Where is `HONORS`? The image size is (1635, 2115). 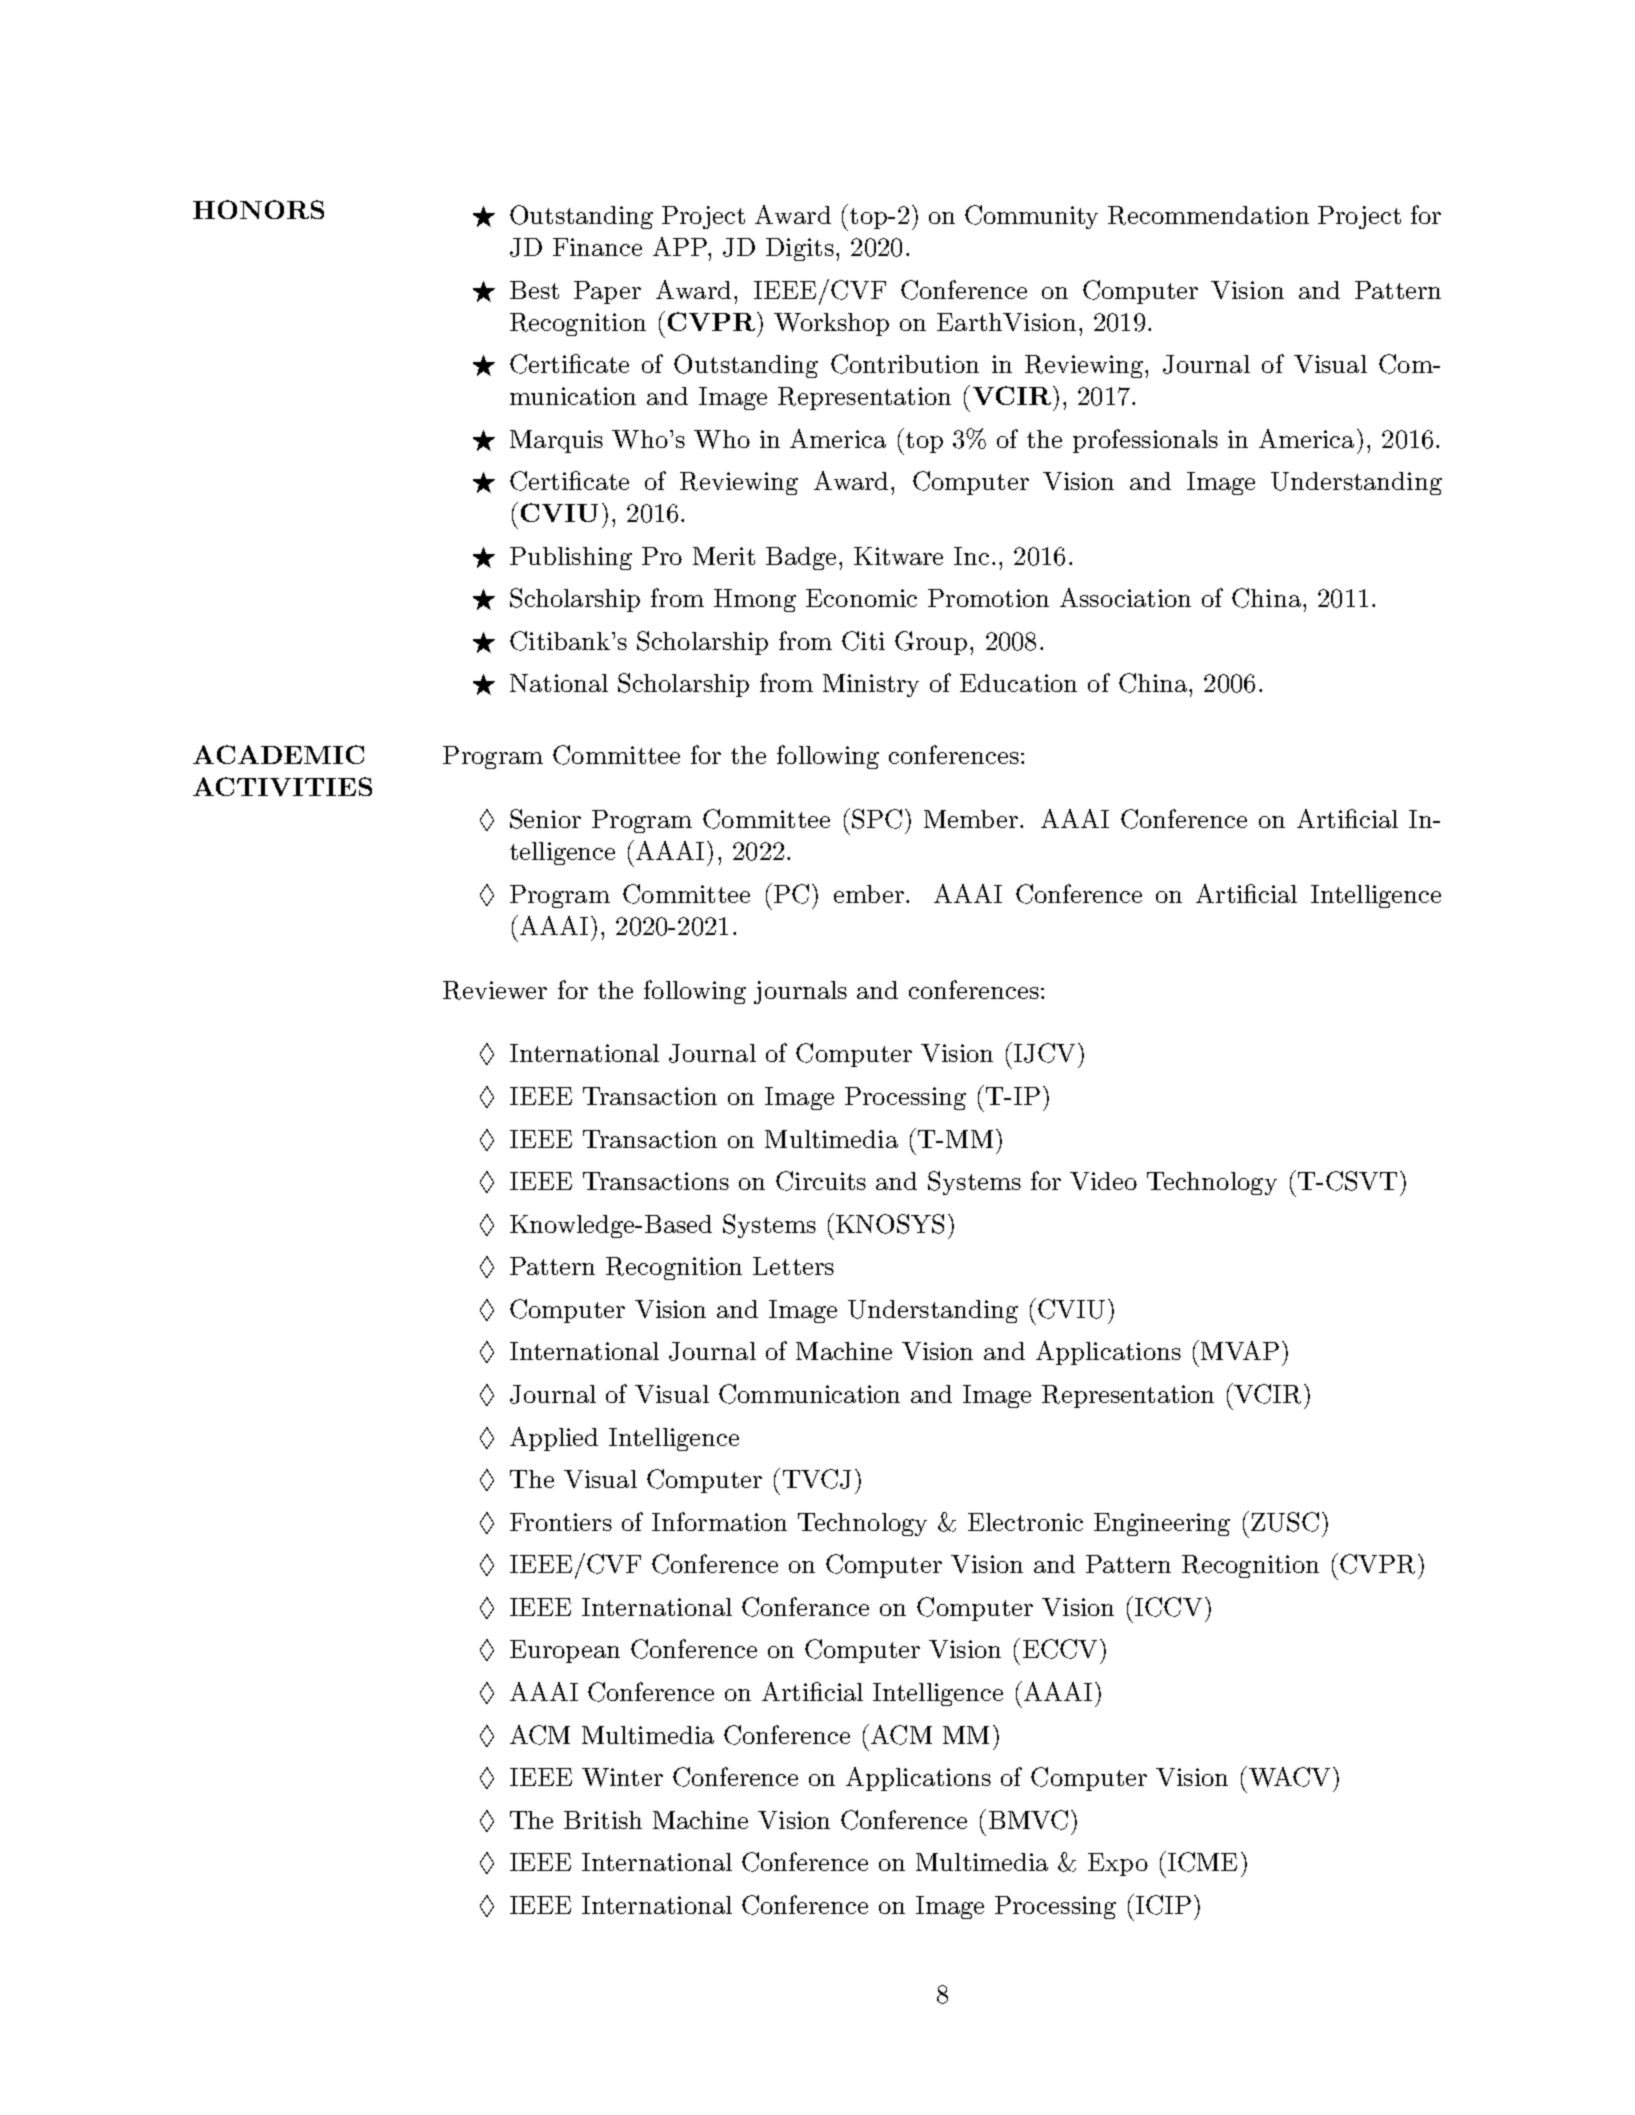
HONORS is located at coordinates (258, 209).
